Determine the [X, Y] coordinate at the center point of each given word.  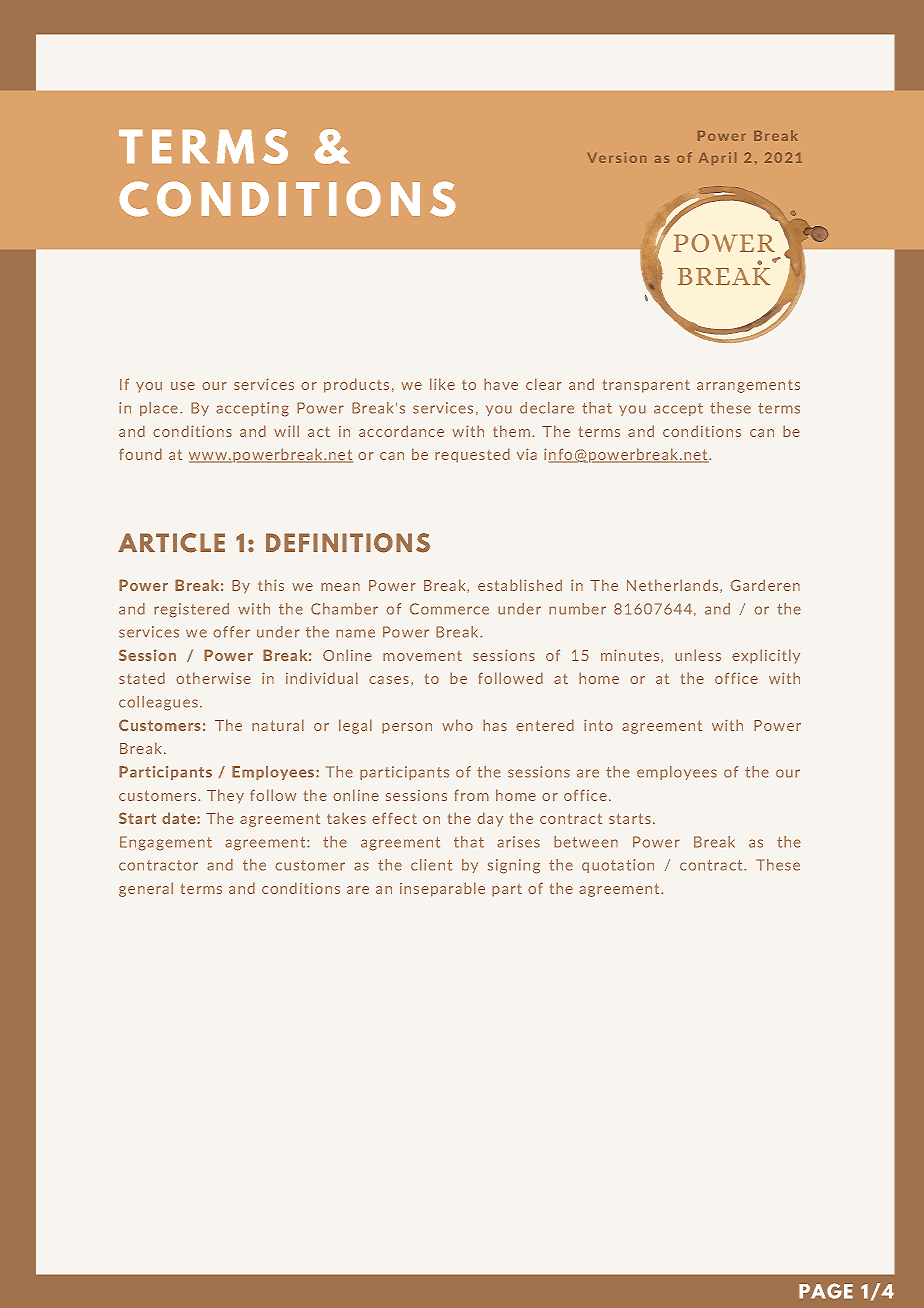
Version [616, 157]
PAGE [826, 1291]
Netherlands [674, 586]
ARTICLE [171, 543]
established [520, 585]
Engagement [166, 843]
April [717, 158]
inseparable [442, 889]
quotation [618, 866]
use [183, 386]
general [146, 889]
